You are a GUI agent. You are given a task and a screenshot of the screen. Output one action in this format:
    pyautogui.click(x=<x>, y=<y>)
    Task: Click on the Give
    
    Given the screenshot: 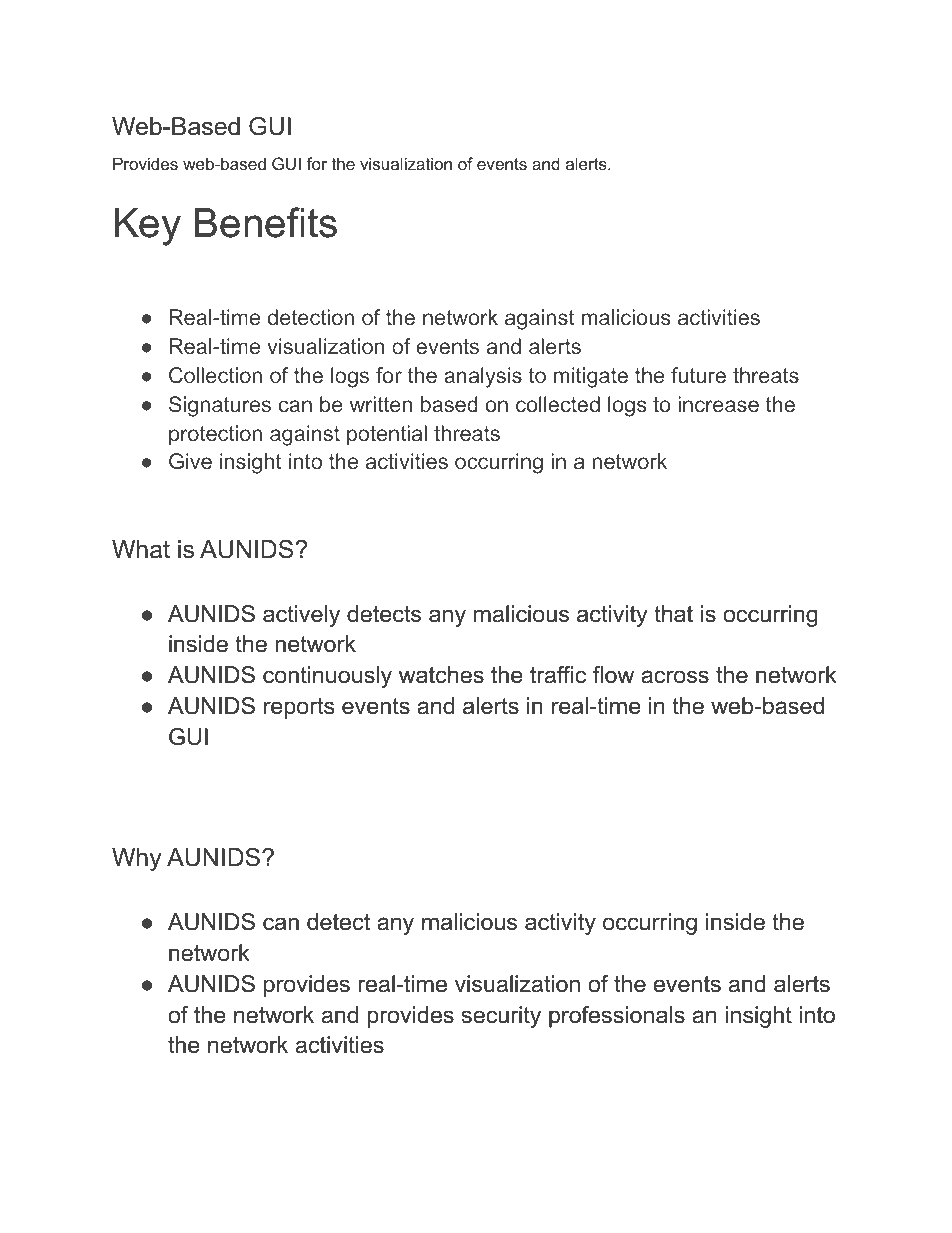 What is the action you would take?
    pyautogui.click(x=190, y=461)
